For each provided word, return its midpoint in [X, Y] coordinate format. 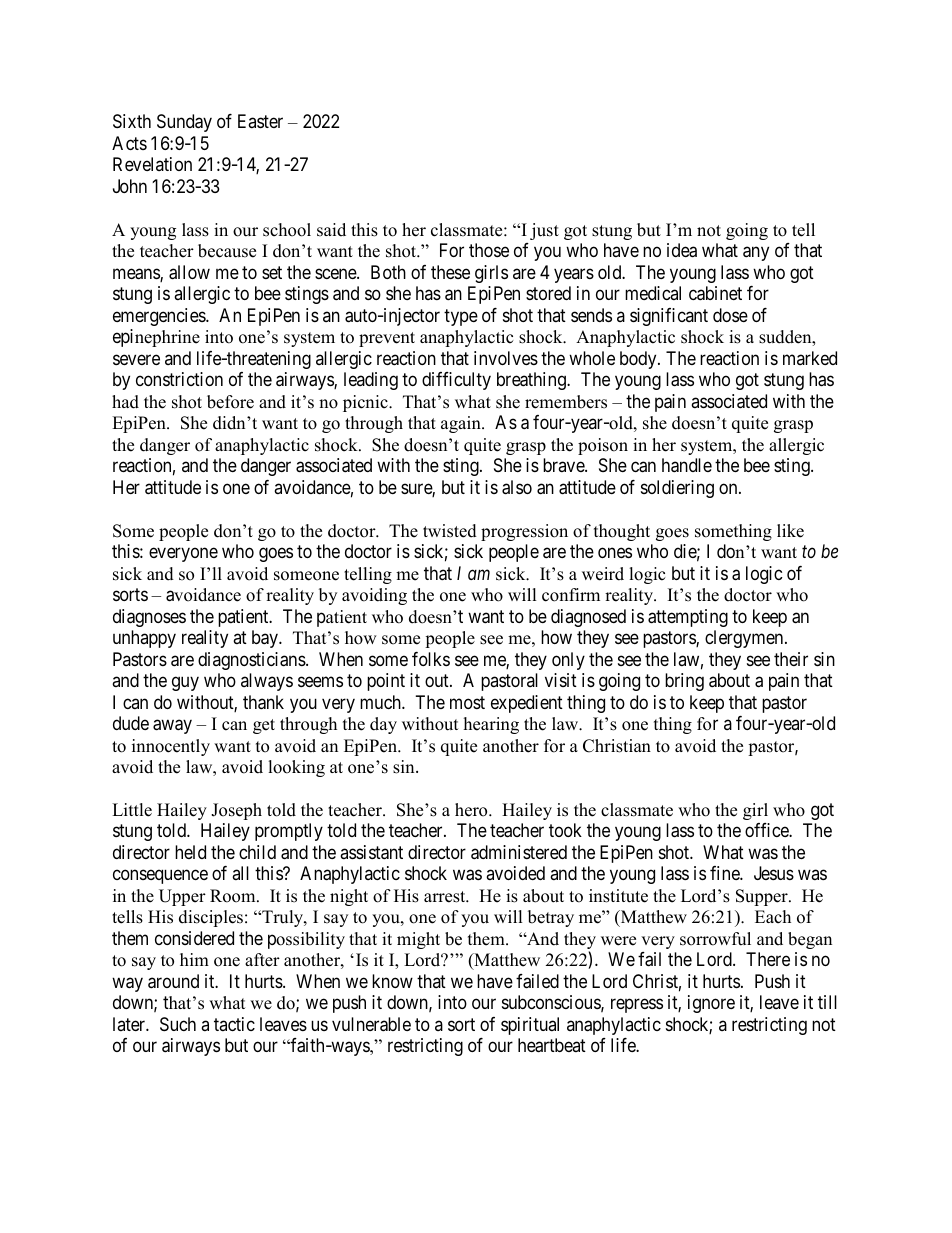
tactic [234, 1024]
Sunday [184, 123]
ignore [711, 1004]
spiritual [530, 1026]
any [756, 254]
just [544, 231]
